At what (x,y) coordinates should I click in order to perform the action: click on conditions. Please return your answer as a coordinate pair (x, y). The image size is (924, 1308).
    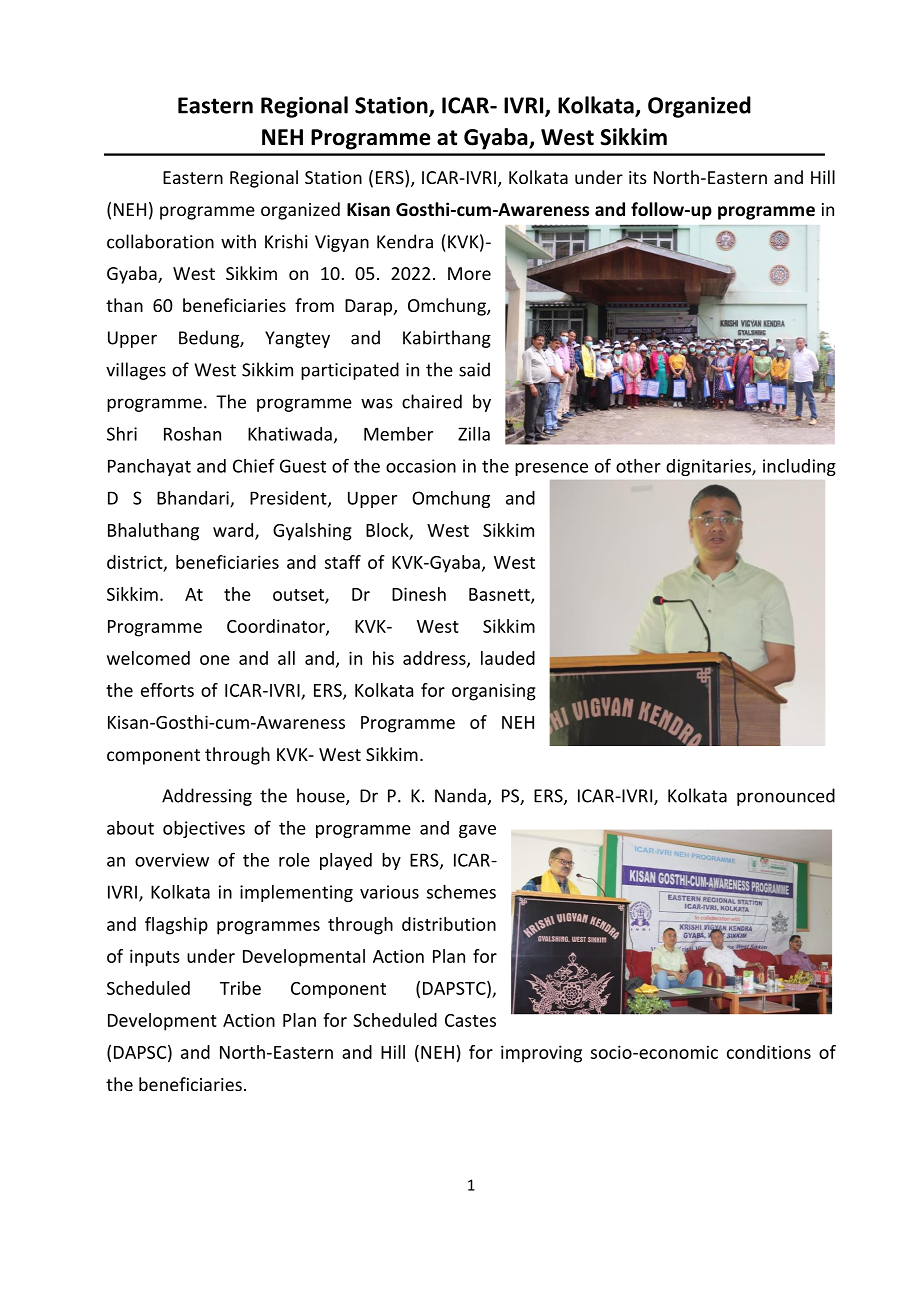
    Looking at the image, I should click on (769, 1052).
